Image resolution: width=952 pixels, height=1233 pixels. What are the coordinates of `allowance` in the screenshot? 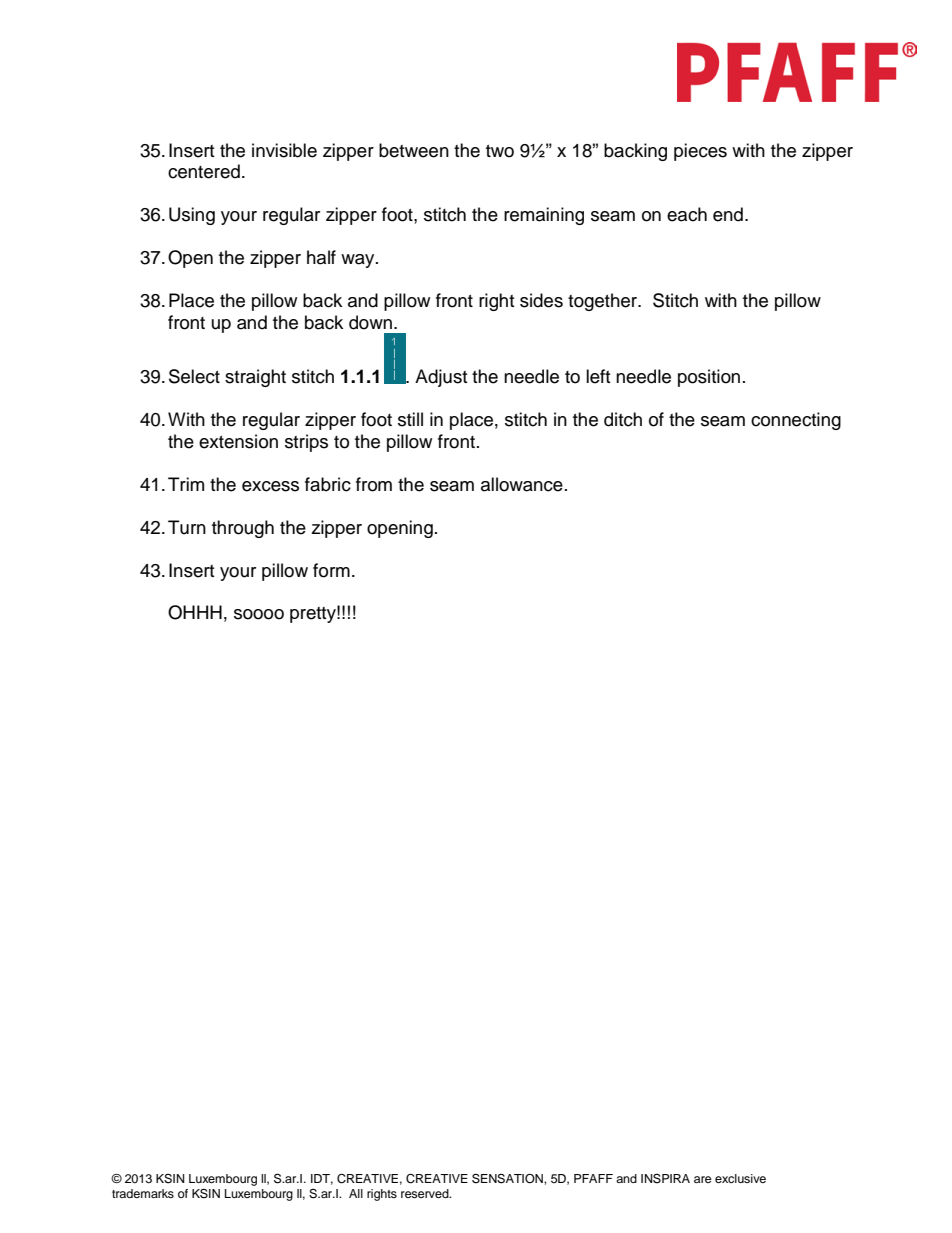 It's located at (522, 484).
